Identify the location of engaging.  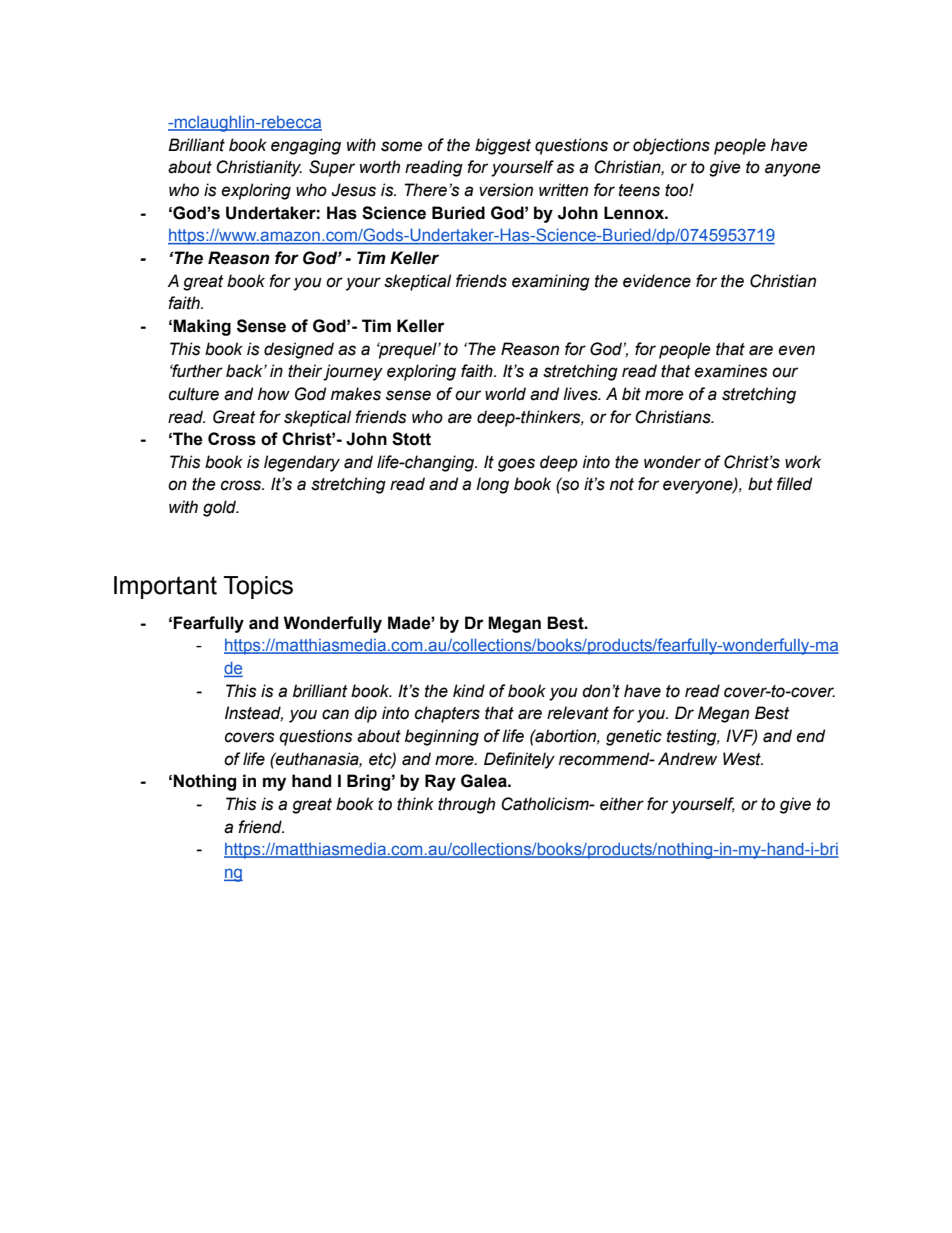
(306, 146).
